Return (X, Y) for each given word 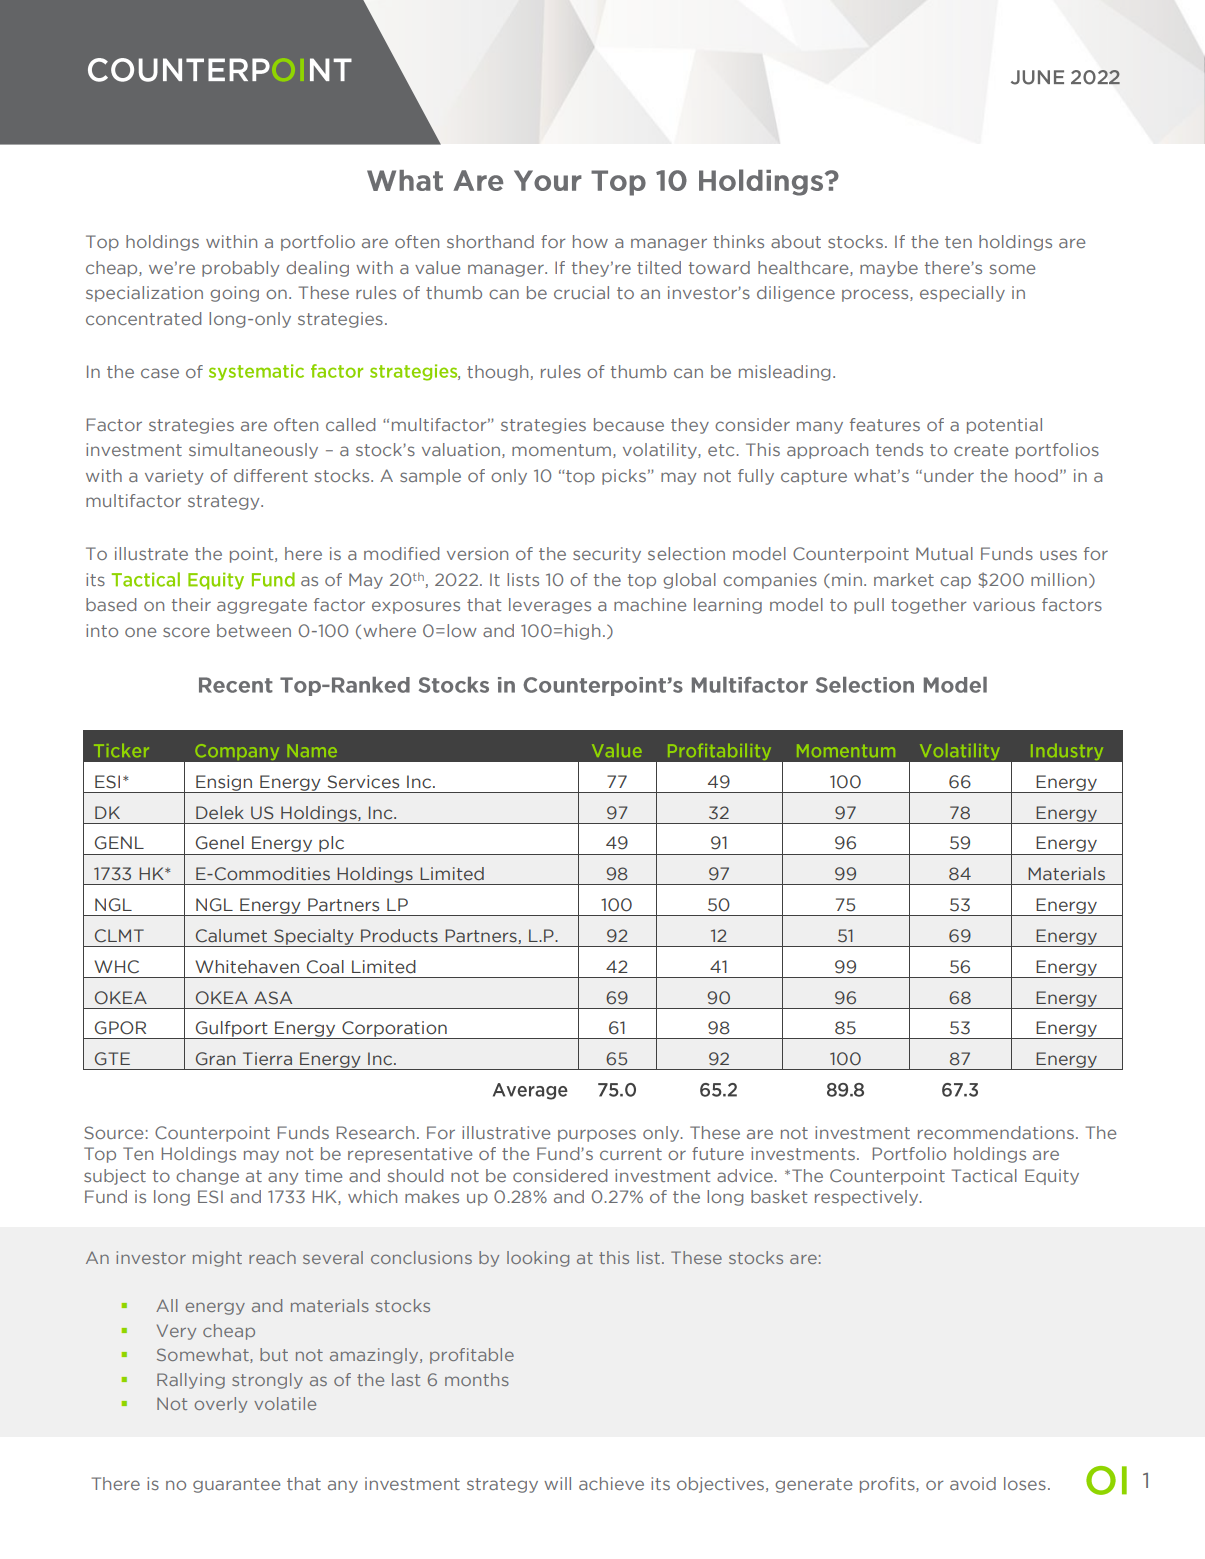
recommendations (996, 1132)
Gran (216, 1059)
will (557, 1483)
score (186, 632)
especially (962, 294)
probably (240, 269)
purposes (597, 1135)
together (929, 606)
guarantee (236, 1485)
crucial (581, 292)
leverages (550, 606)
